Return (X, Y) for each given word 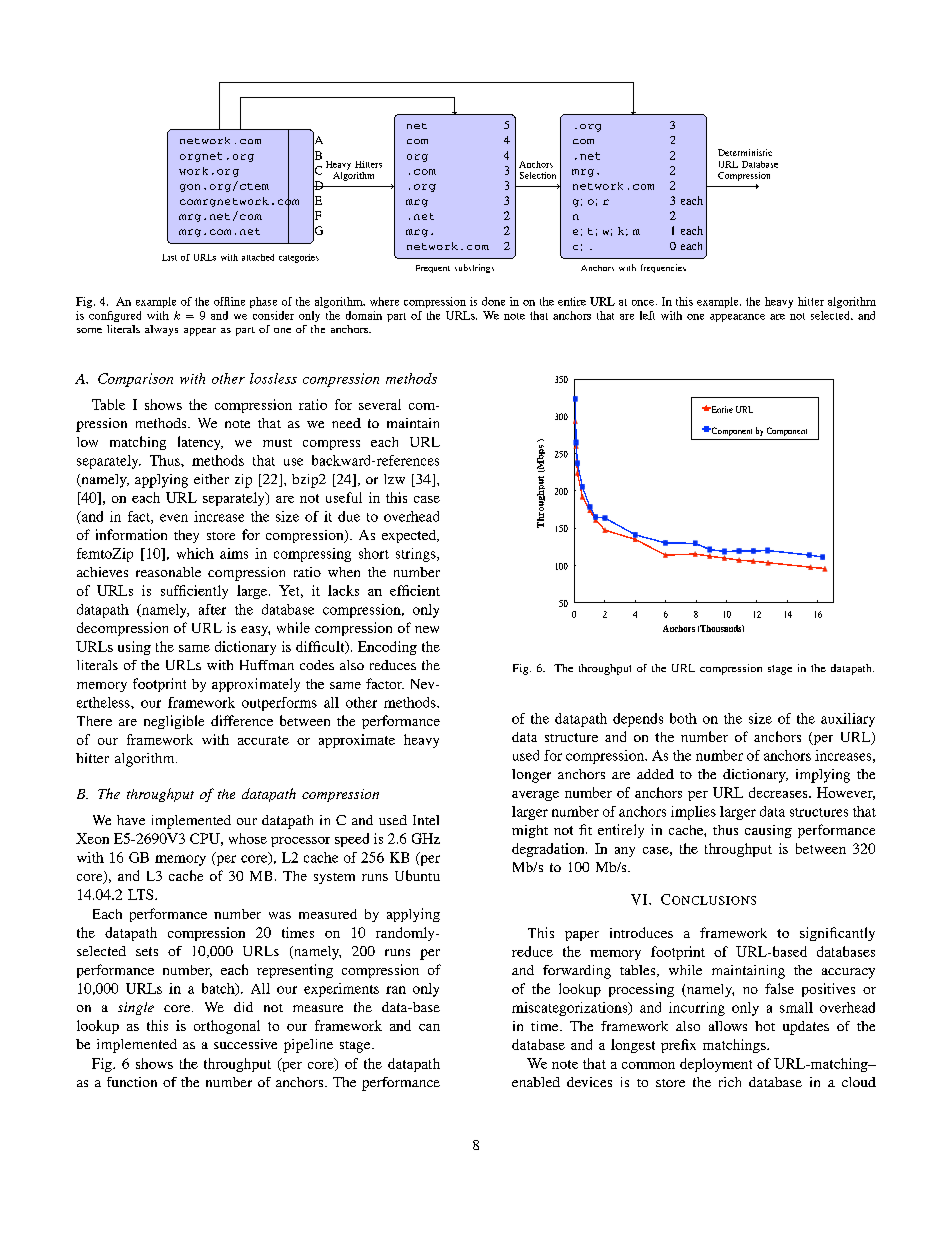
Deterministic (745, 152)
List (169, 257)
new (427, 629)
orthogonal (227, 1027)
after (212, 609)
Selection (538, 175)
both (683, 718)
